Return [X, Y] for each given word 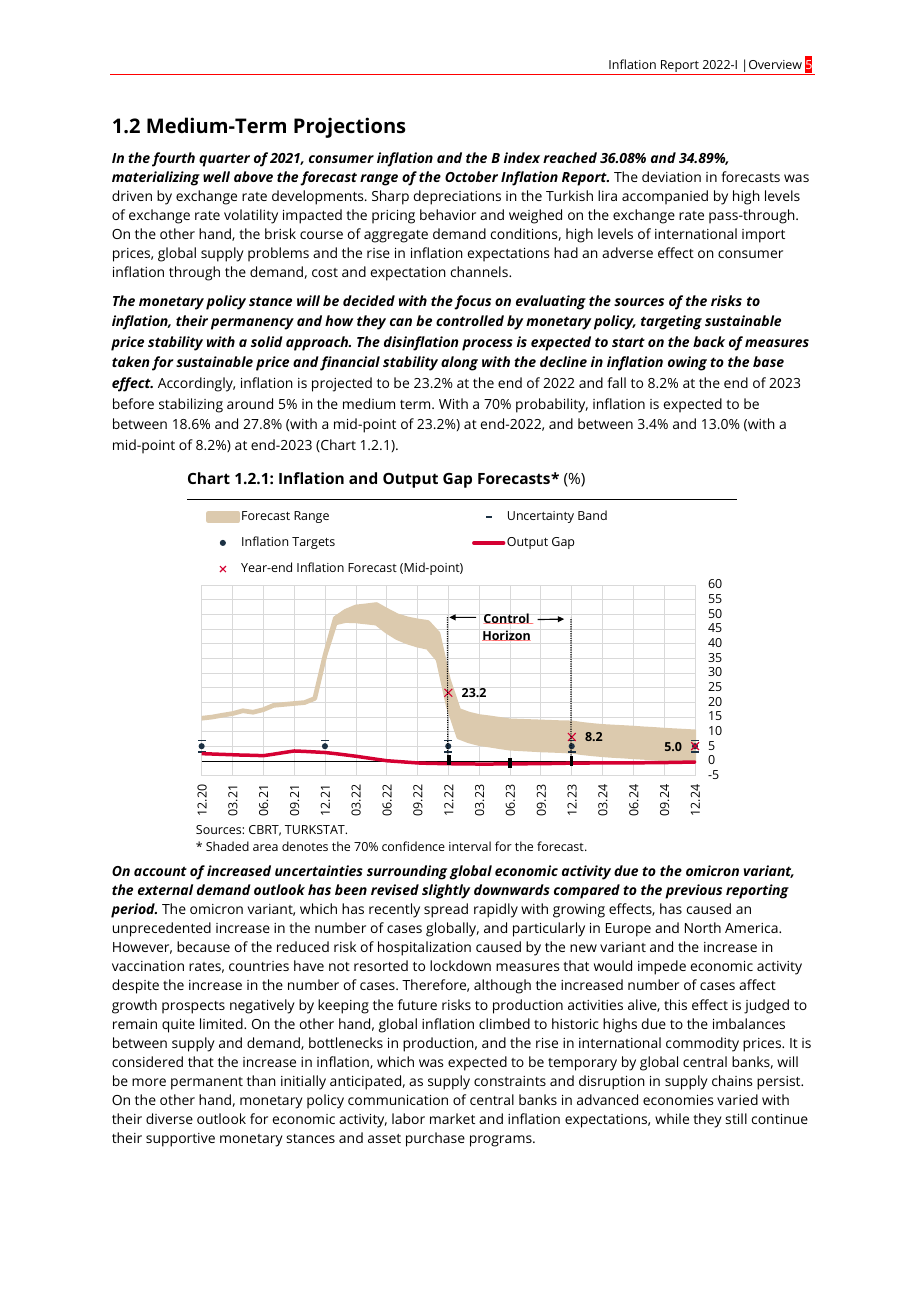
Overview [775, 64]
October [471, 176]
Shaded [227, 846]
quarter [224, 160]
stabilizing [191, 405]
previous [693, 891]
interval [470, 846]
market [452, 1118]
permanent [207, 1083]
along [459, 363]
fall [616, 382]
